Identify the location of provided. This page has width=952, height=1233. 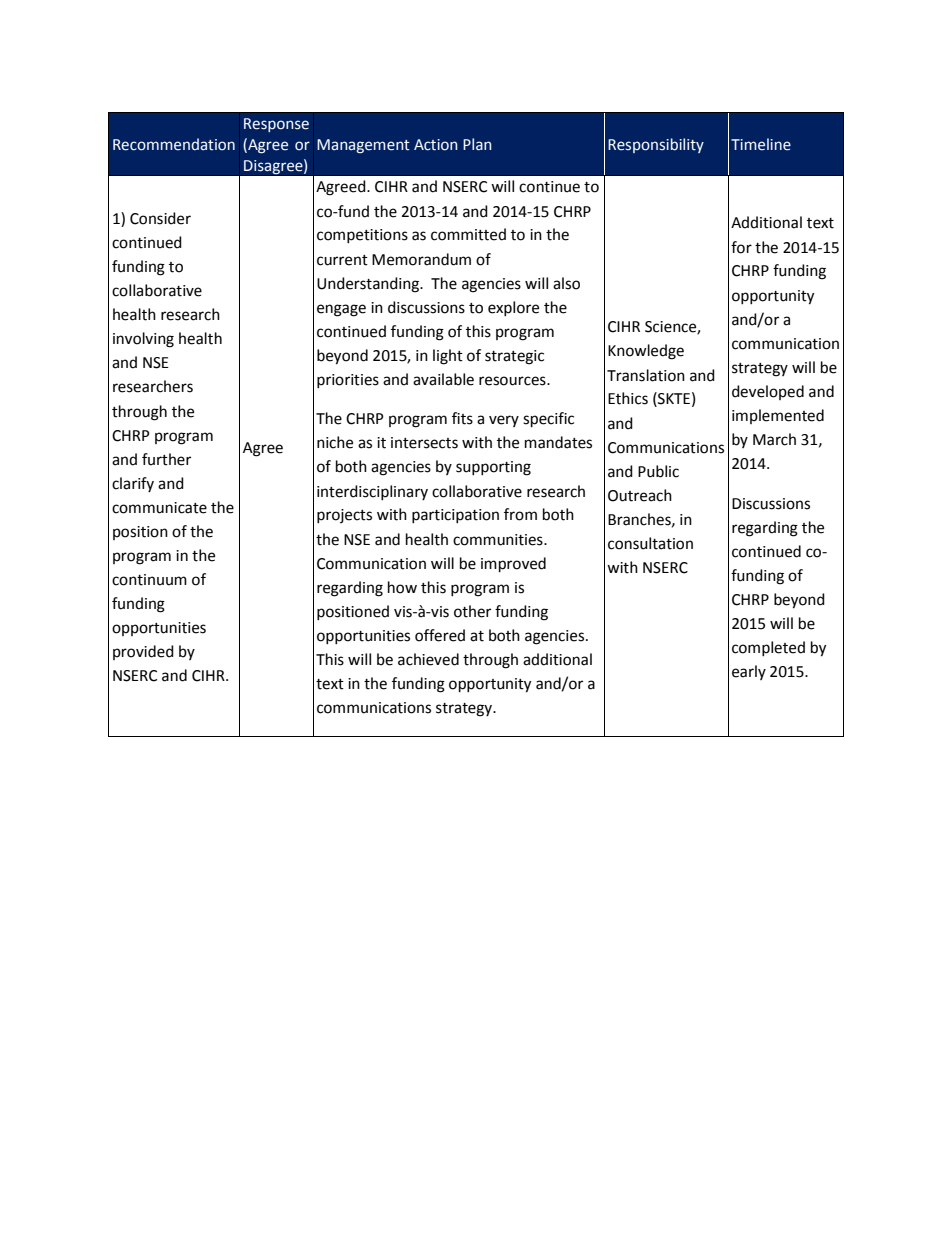
(143, 652).
